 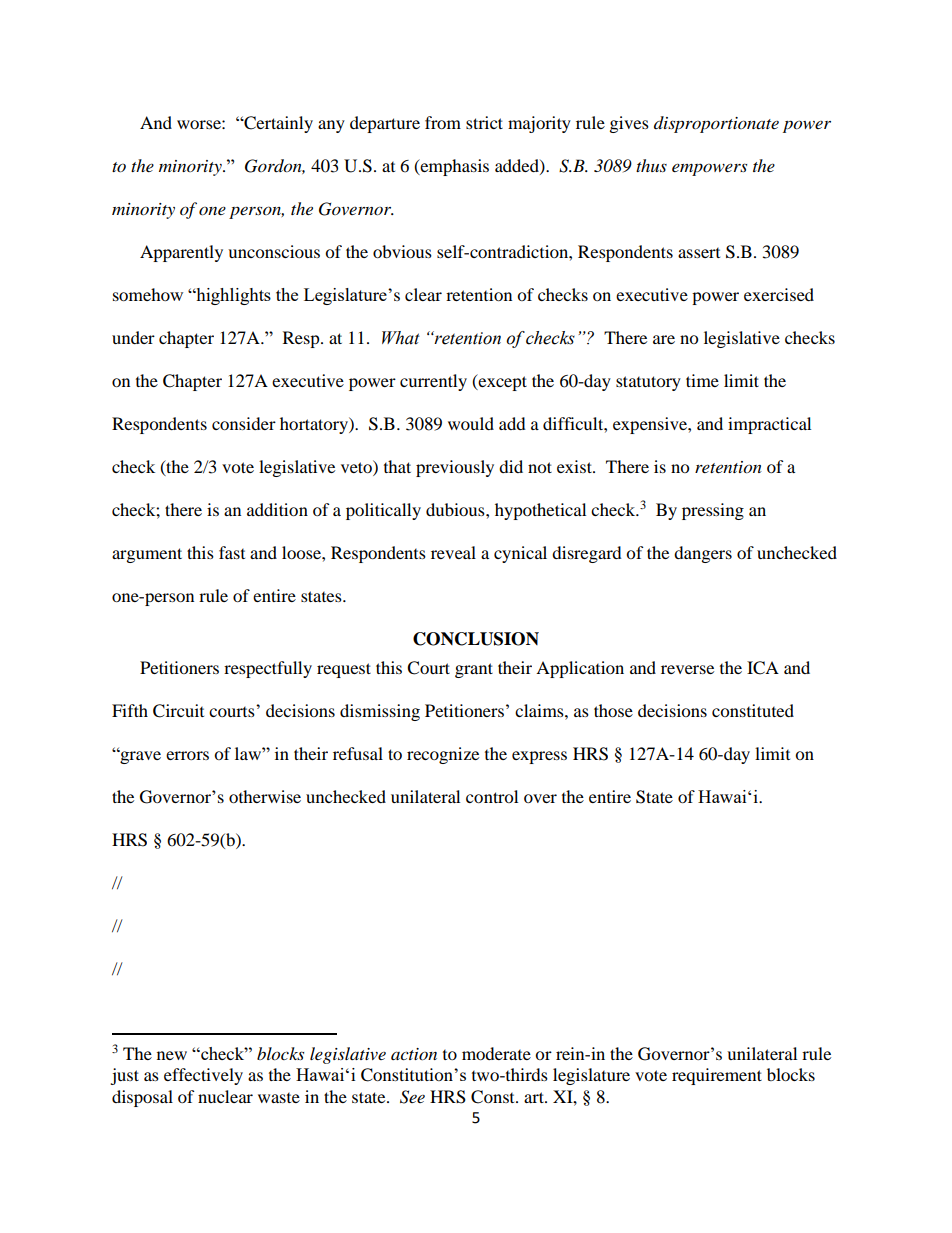 What do you see at coordinates (716, 124) in the document?
I see `disproportionate` at bounding box center [716, 124].
